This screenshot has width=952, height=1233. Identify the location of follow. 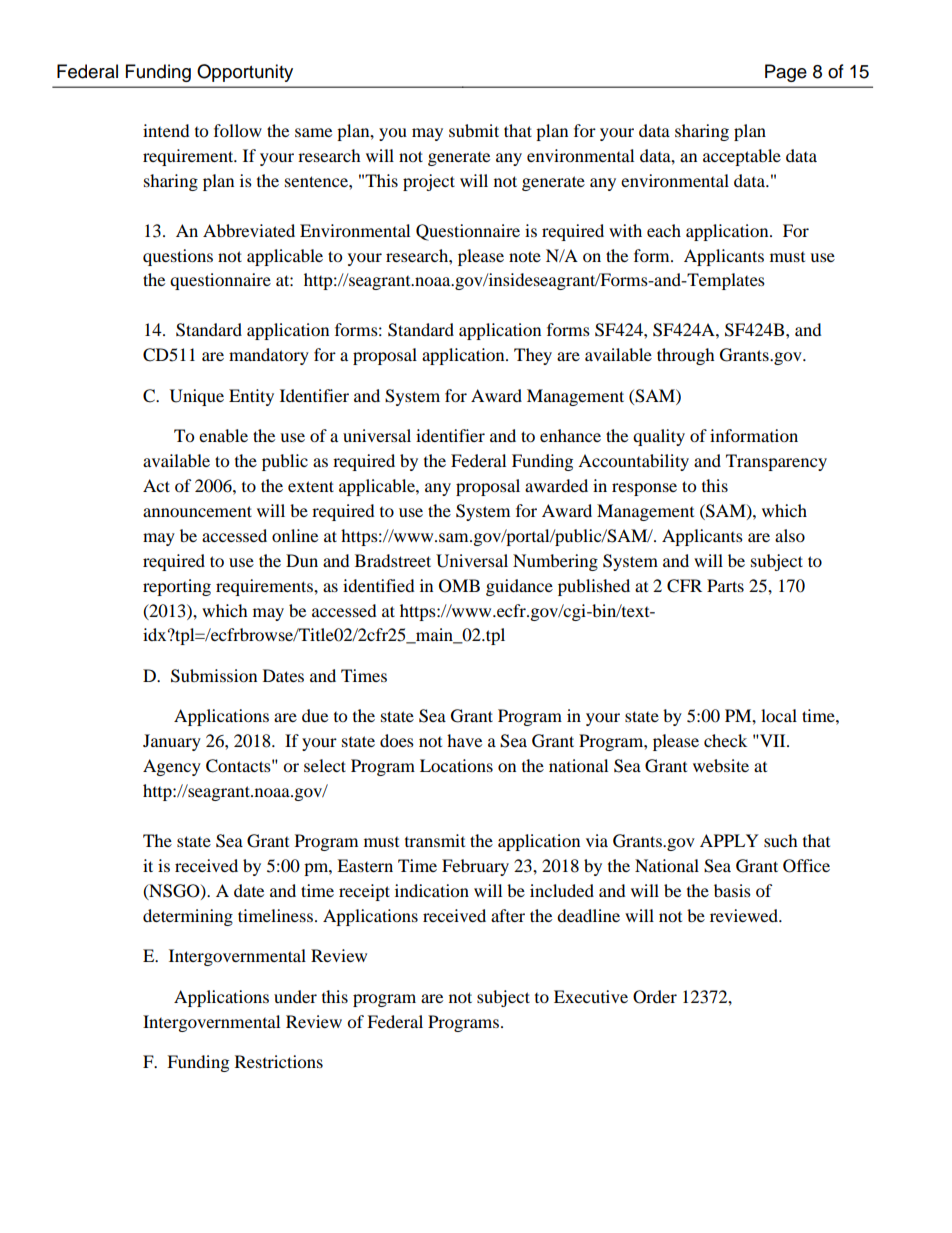
(238, 130).
